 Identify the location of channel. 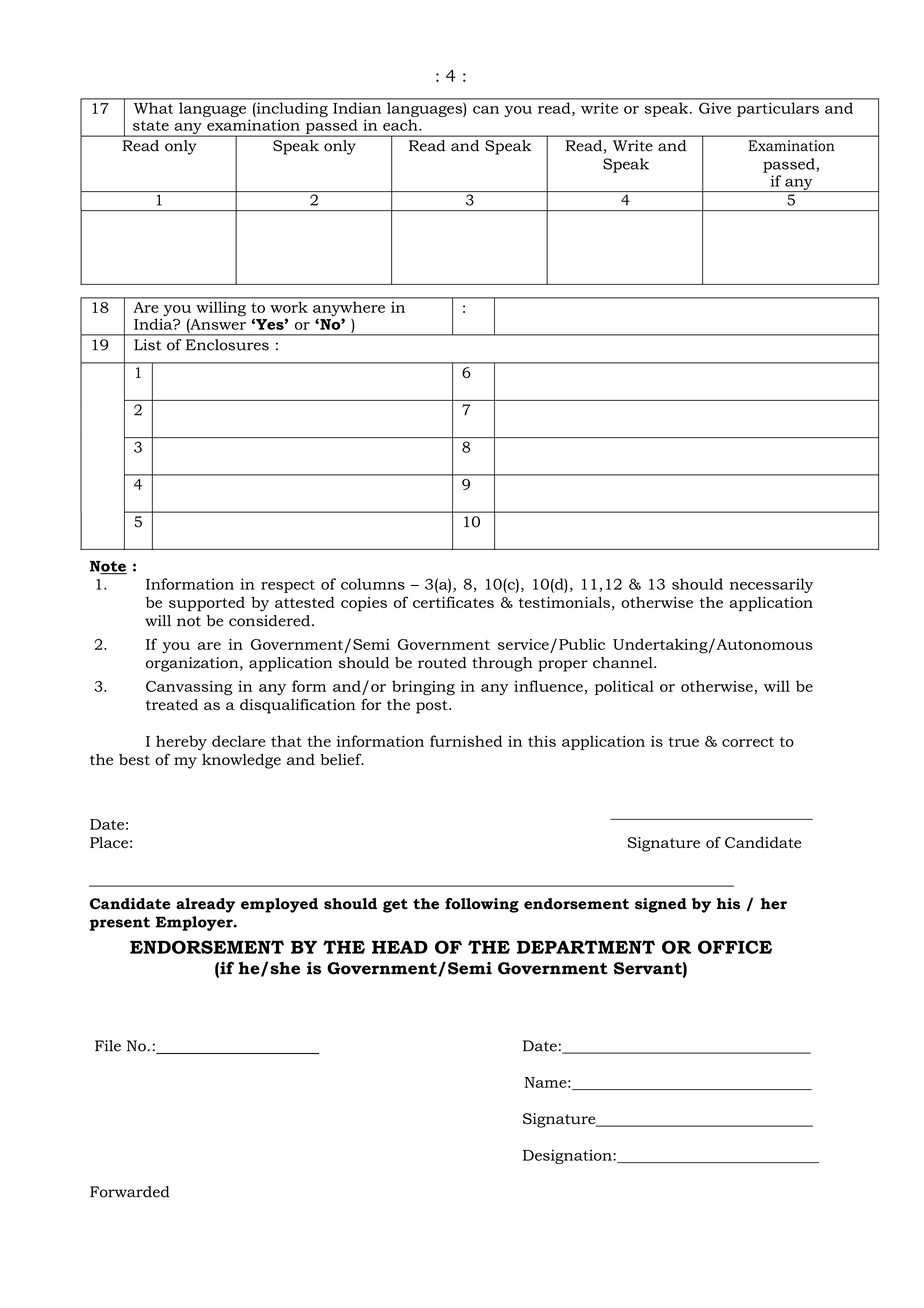
(624, 663).
